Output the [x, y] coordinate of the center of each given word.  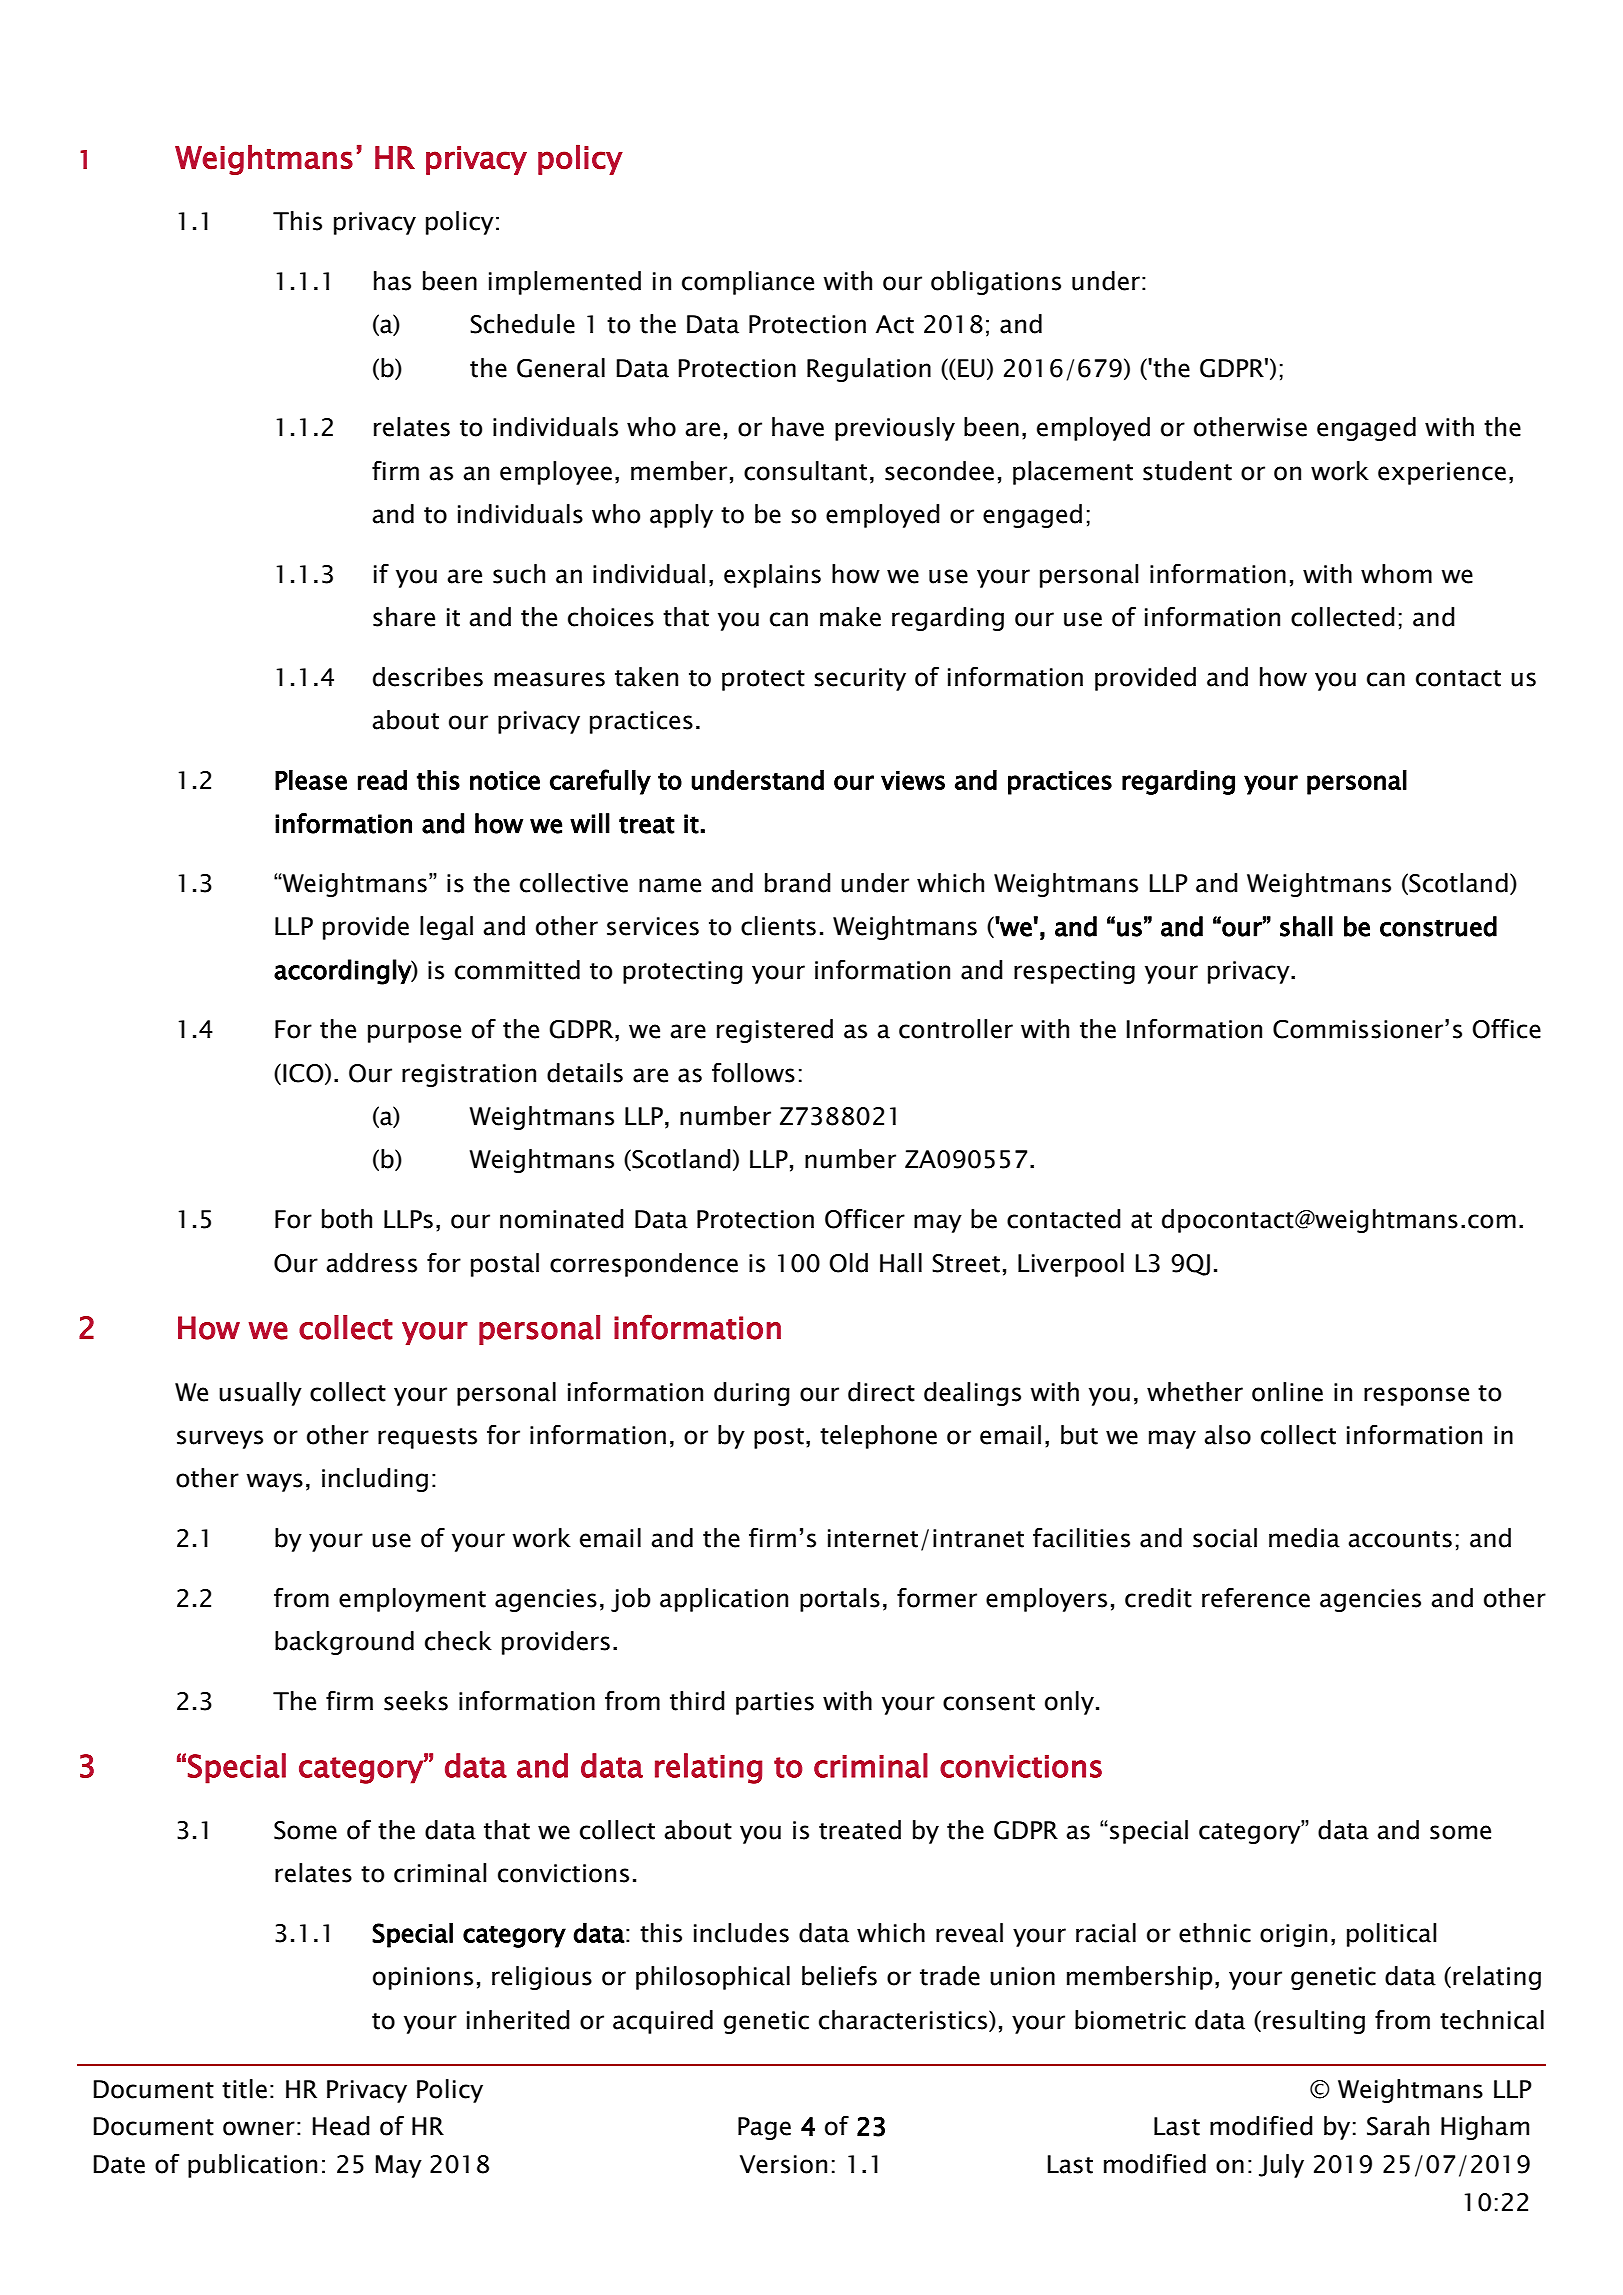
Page [764, 2128]
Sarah [1398, 2126]
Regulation [869, 370]
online [1287, 1392]
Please [311, 780]
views [913, 780]
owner [259, 2128]
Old [848, 1263]
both [347, 1219]
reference [1256, 1598]
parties [775, 1703]
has [392, 281]
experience [1442, 473]
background [344, 1643]
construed [1438, 926]
